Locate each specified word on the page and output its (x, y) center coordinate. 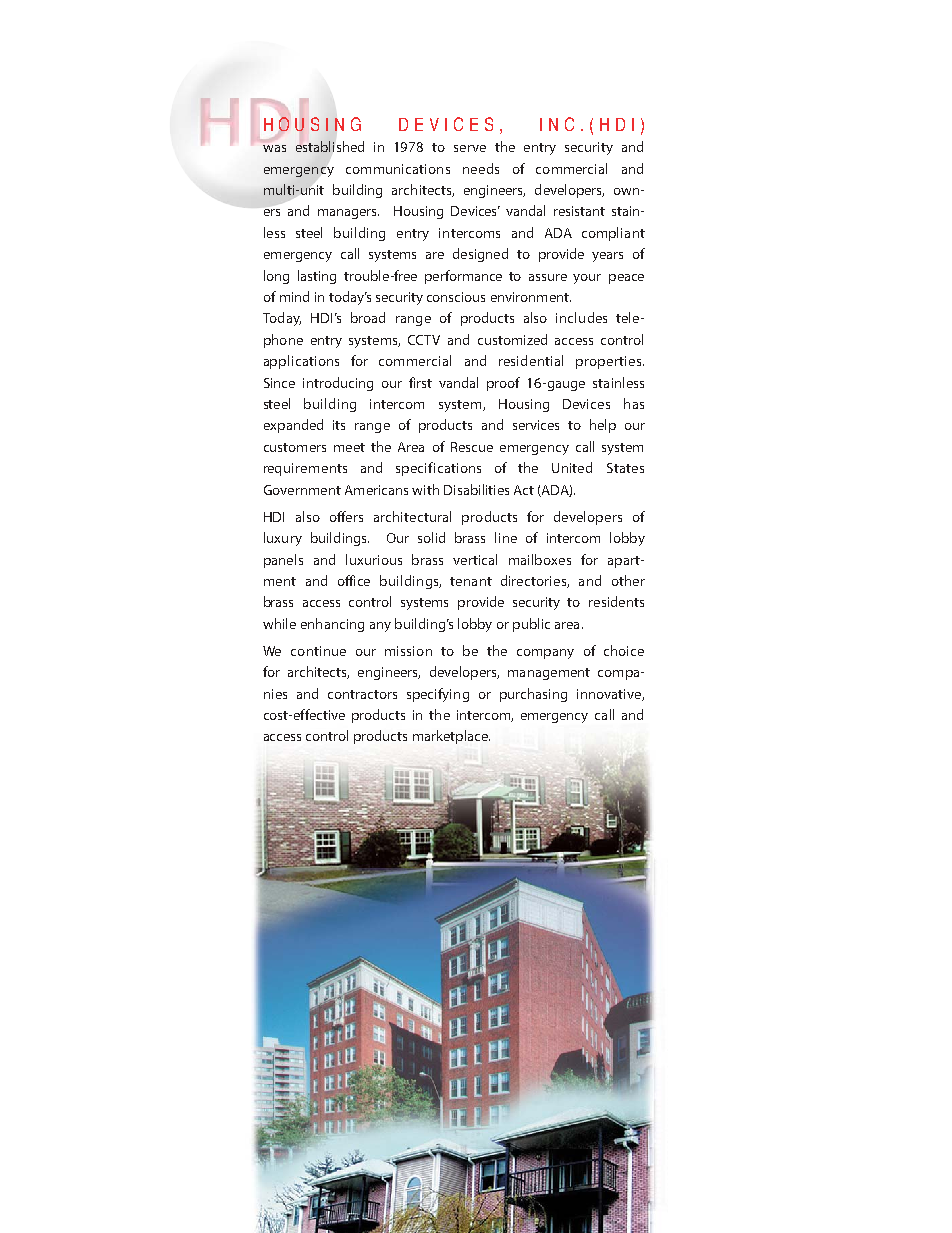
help (603, 426)
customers (295, 447)
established (330, 146)
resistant (579, 211)
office (354, 580)
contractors (362, 694)
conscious (456, 297)
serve (470, 148)
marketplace (451, 737)
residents (616, 601)
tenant (471, 581)
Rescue (472, 447)
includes (581, 317)
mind (294, 296)
